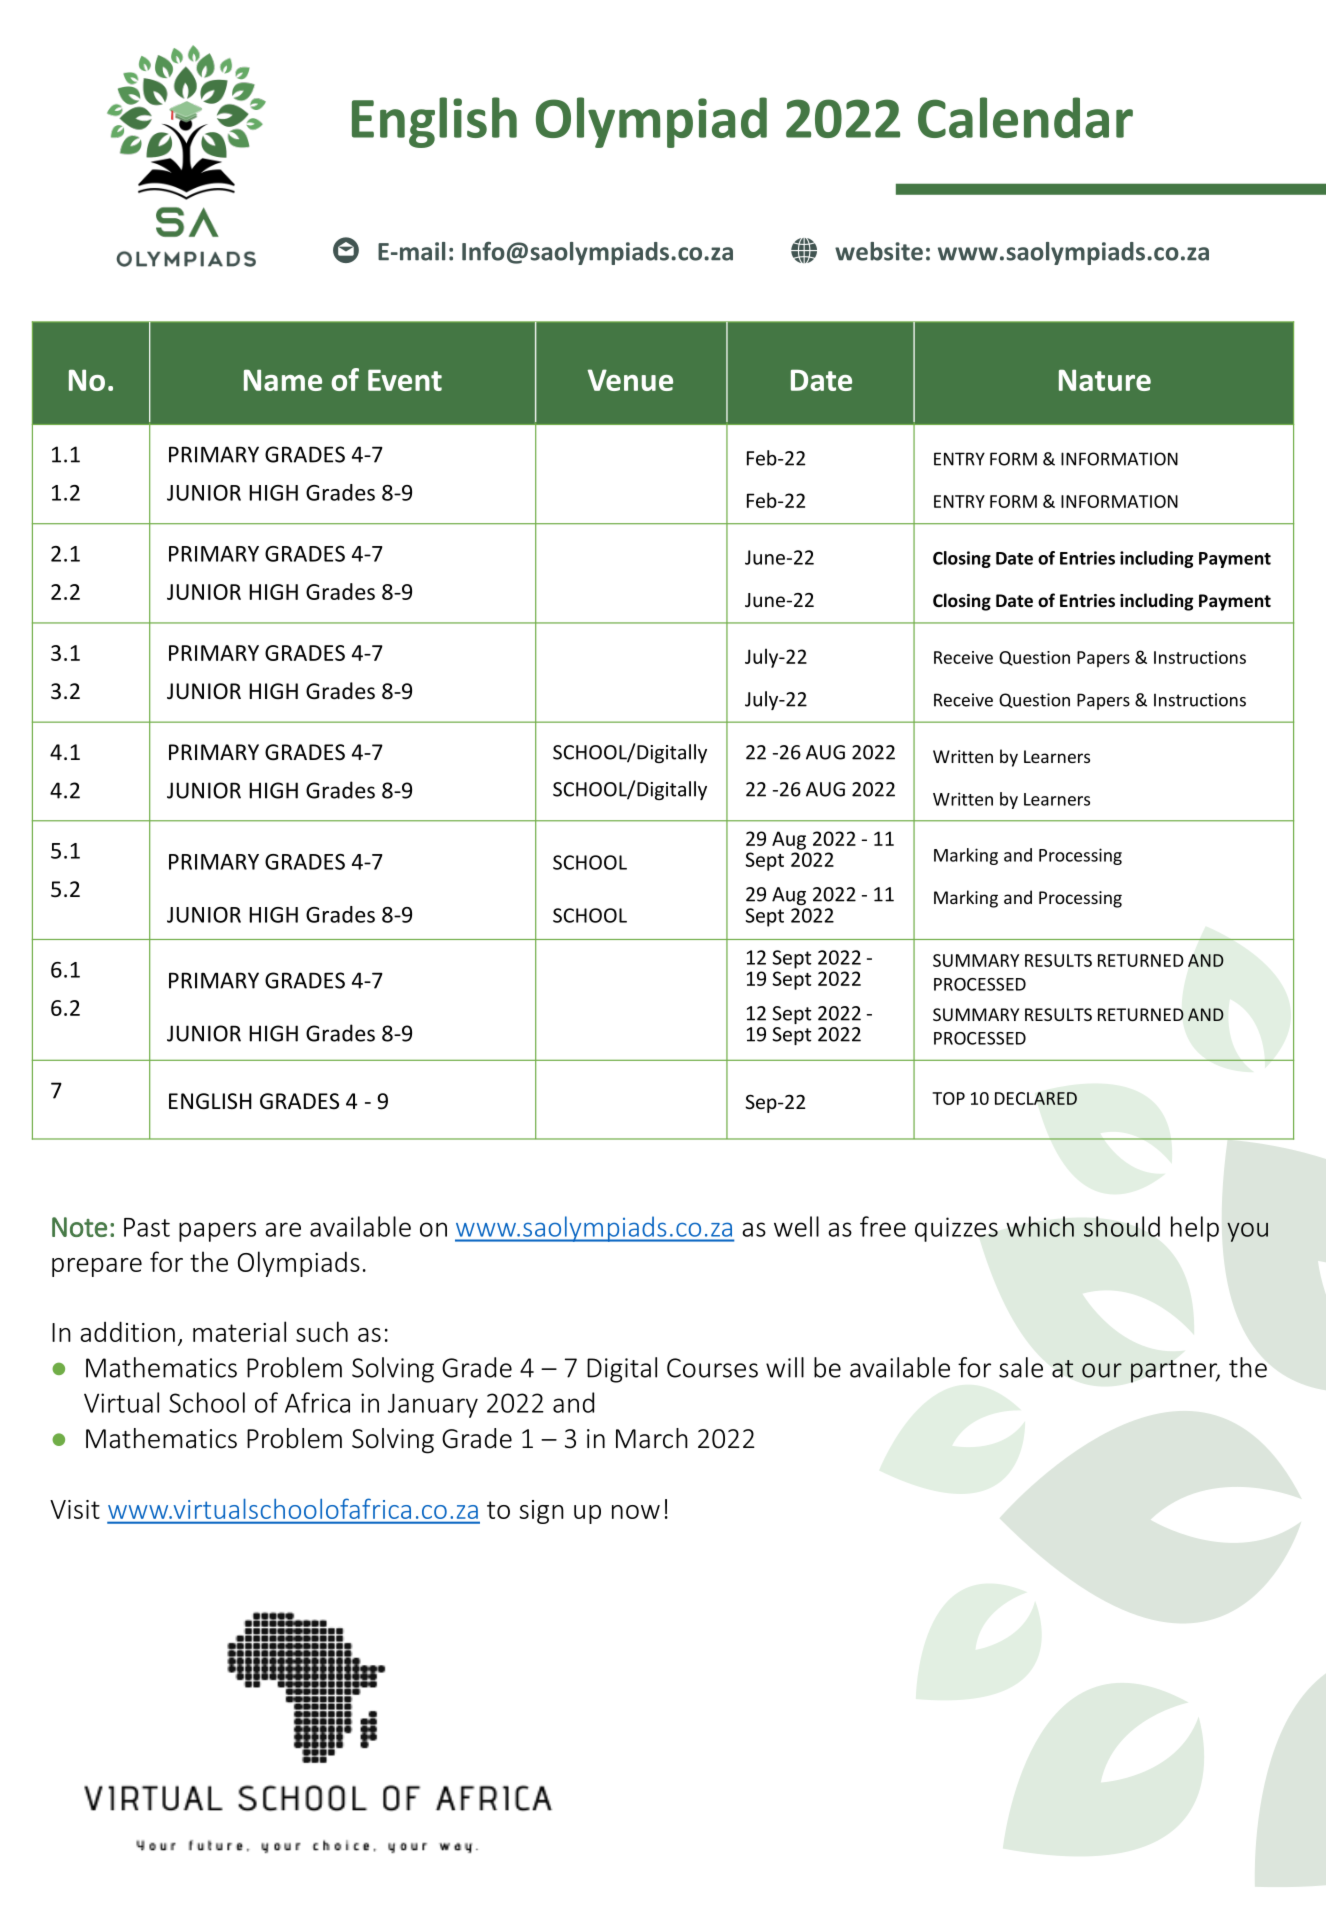  I want to click on March, so click(652, 1438).
